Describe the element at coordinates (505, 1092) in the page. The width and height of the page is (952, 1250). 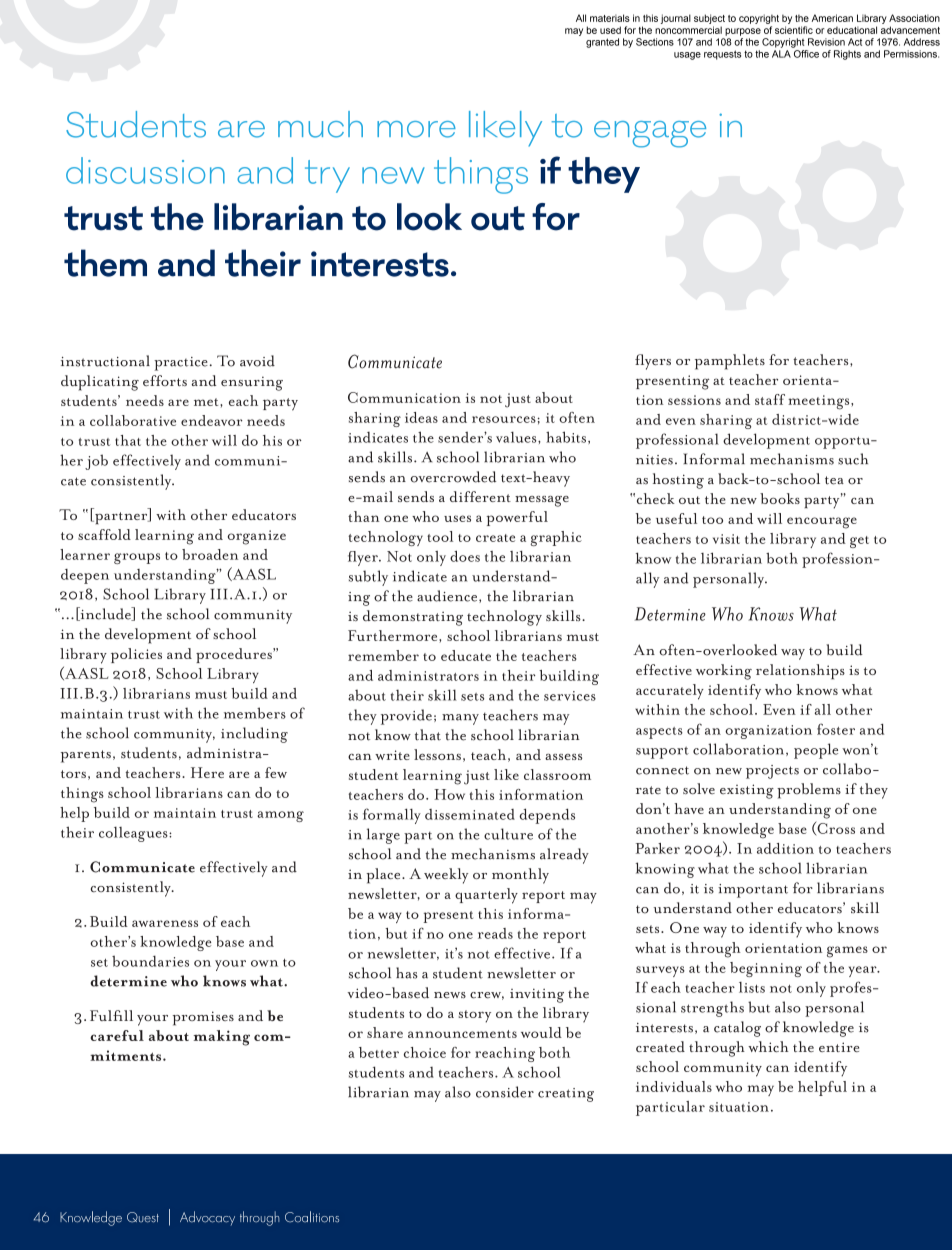
I see `consider` at that location.
